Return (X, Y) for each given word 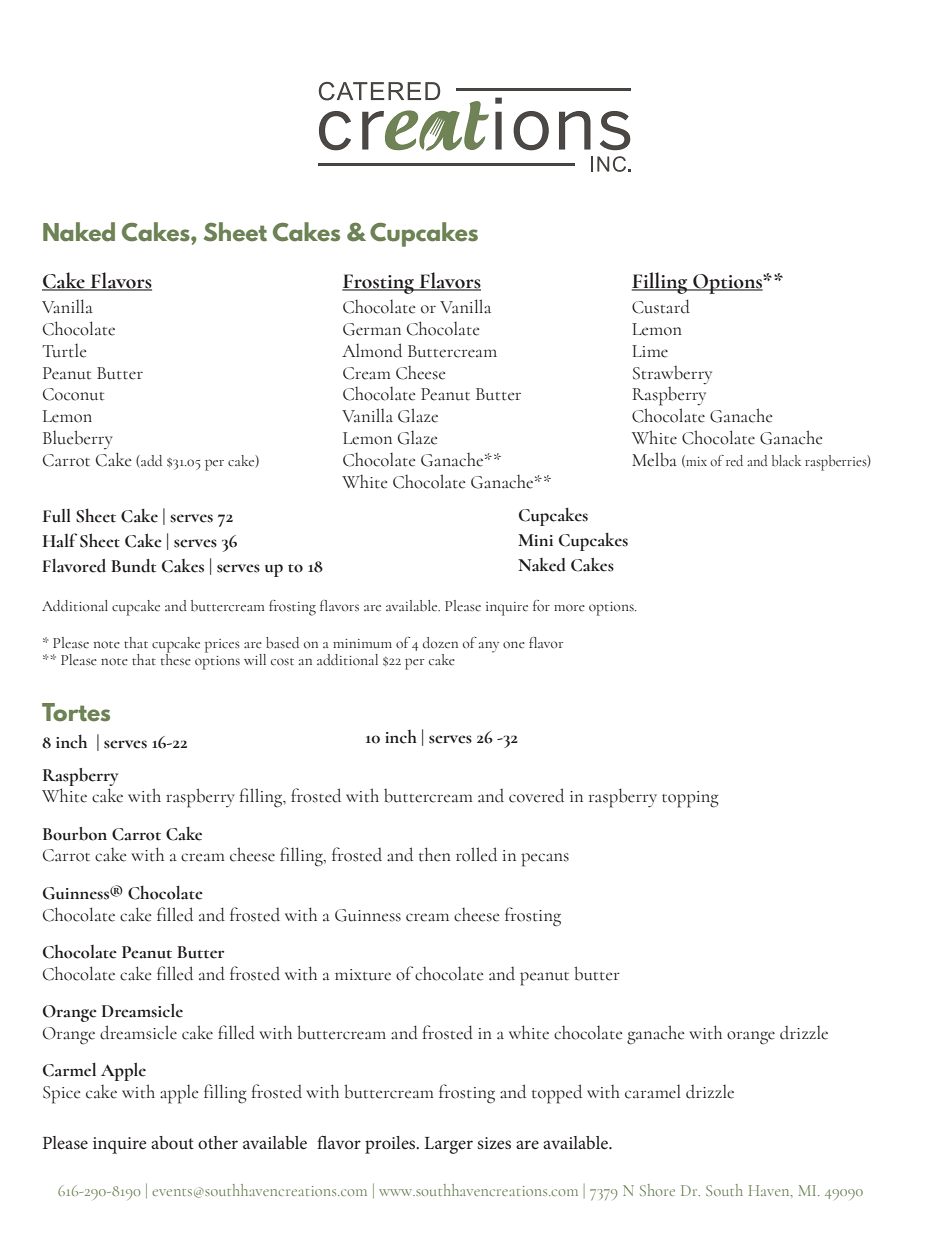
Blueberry (78, 439)
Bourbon (75, 834)
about (172, 1142)
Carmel (69, 1069)
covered (536, 795)
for (541, 606)
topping (690, 799)
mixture (363, 975)
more (569, 608)
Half (60, 540)
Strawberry (672, 375)
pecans (545, 860)
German (372, 329)
